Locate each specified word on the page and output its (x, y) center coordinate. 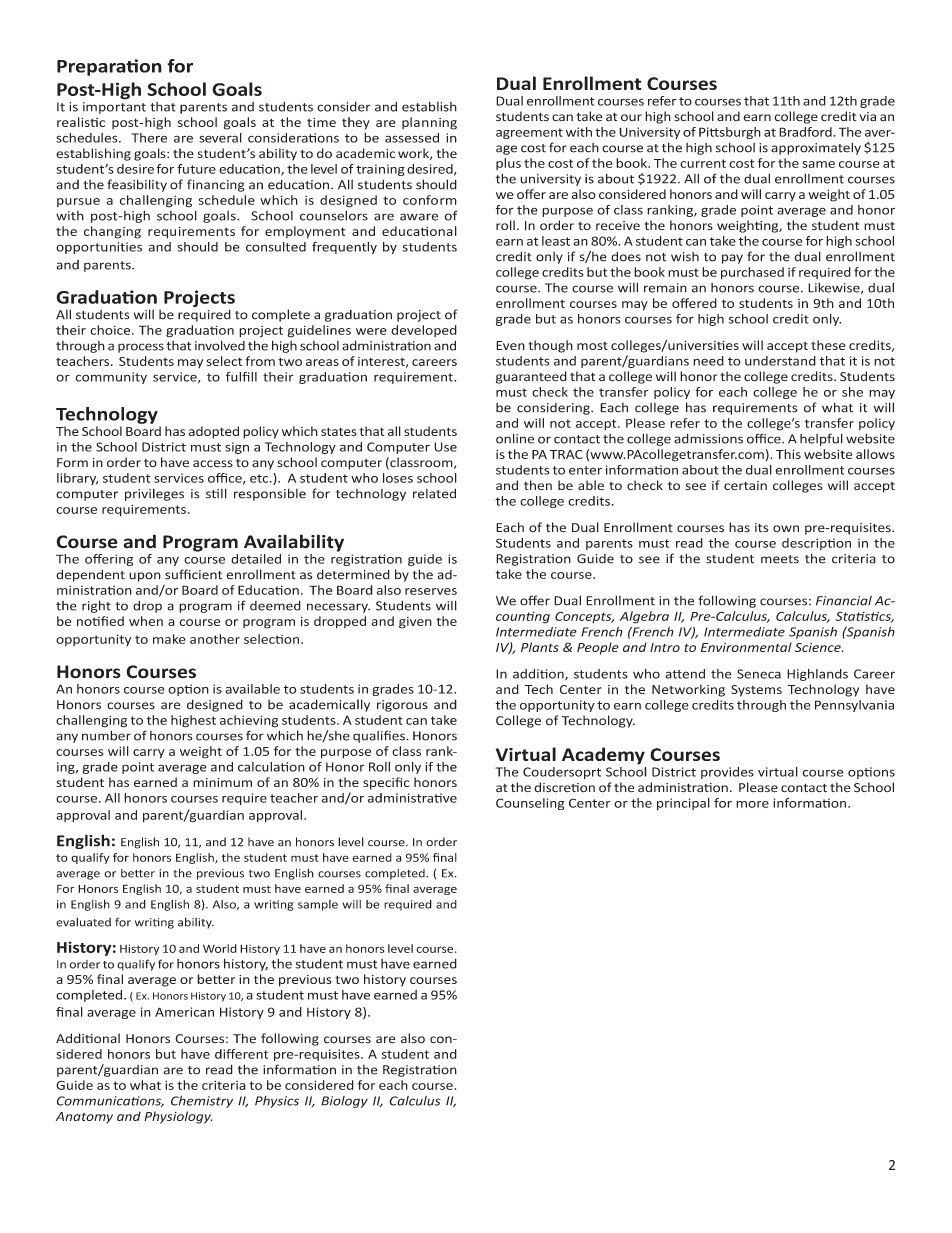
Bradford (806, 132)
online (515, 438)
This (788, 454)
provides (727, 773)
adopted (214, 432)
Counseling (530, 804)
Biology (344, 1102)
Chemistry (202, 1101)
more (752, 804)
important (114, 108)
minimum (222, 782)
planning (429, 123)
